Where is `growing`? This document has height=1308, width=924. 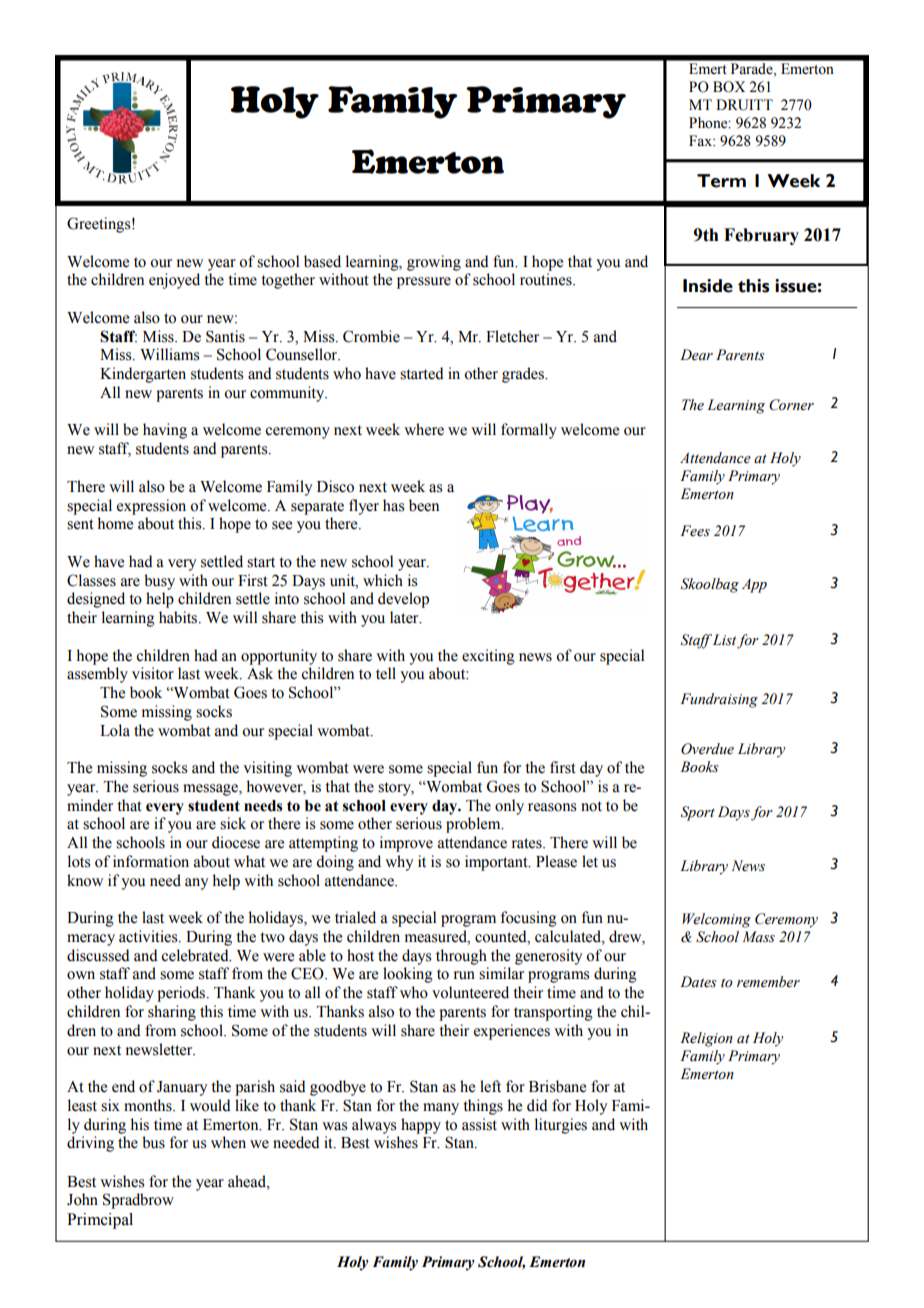 growing is located at coordinates (434, 263).
